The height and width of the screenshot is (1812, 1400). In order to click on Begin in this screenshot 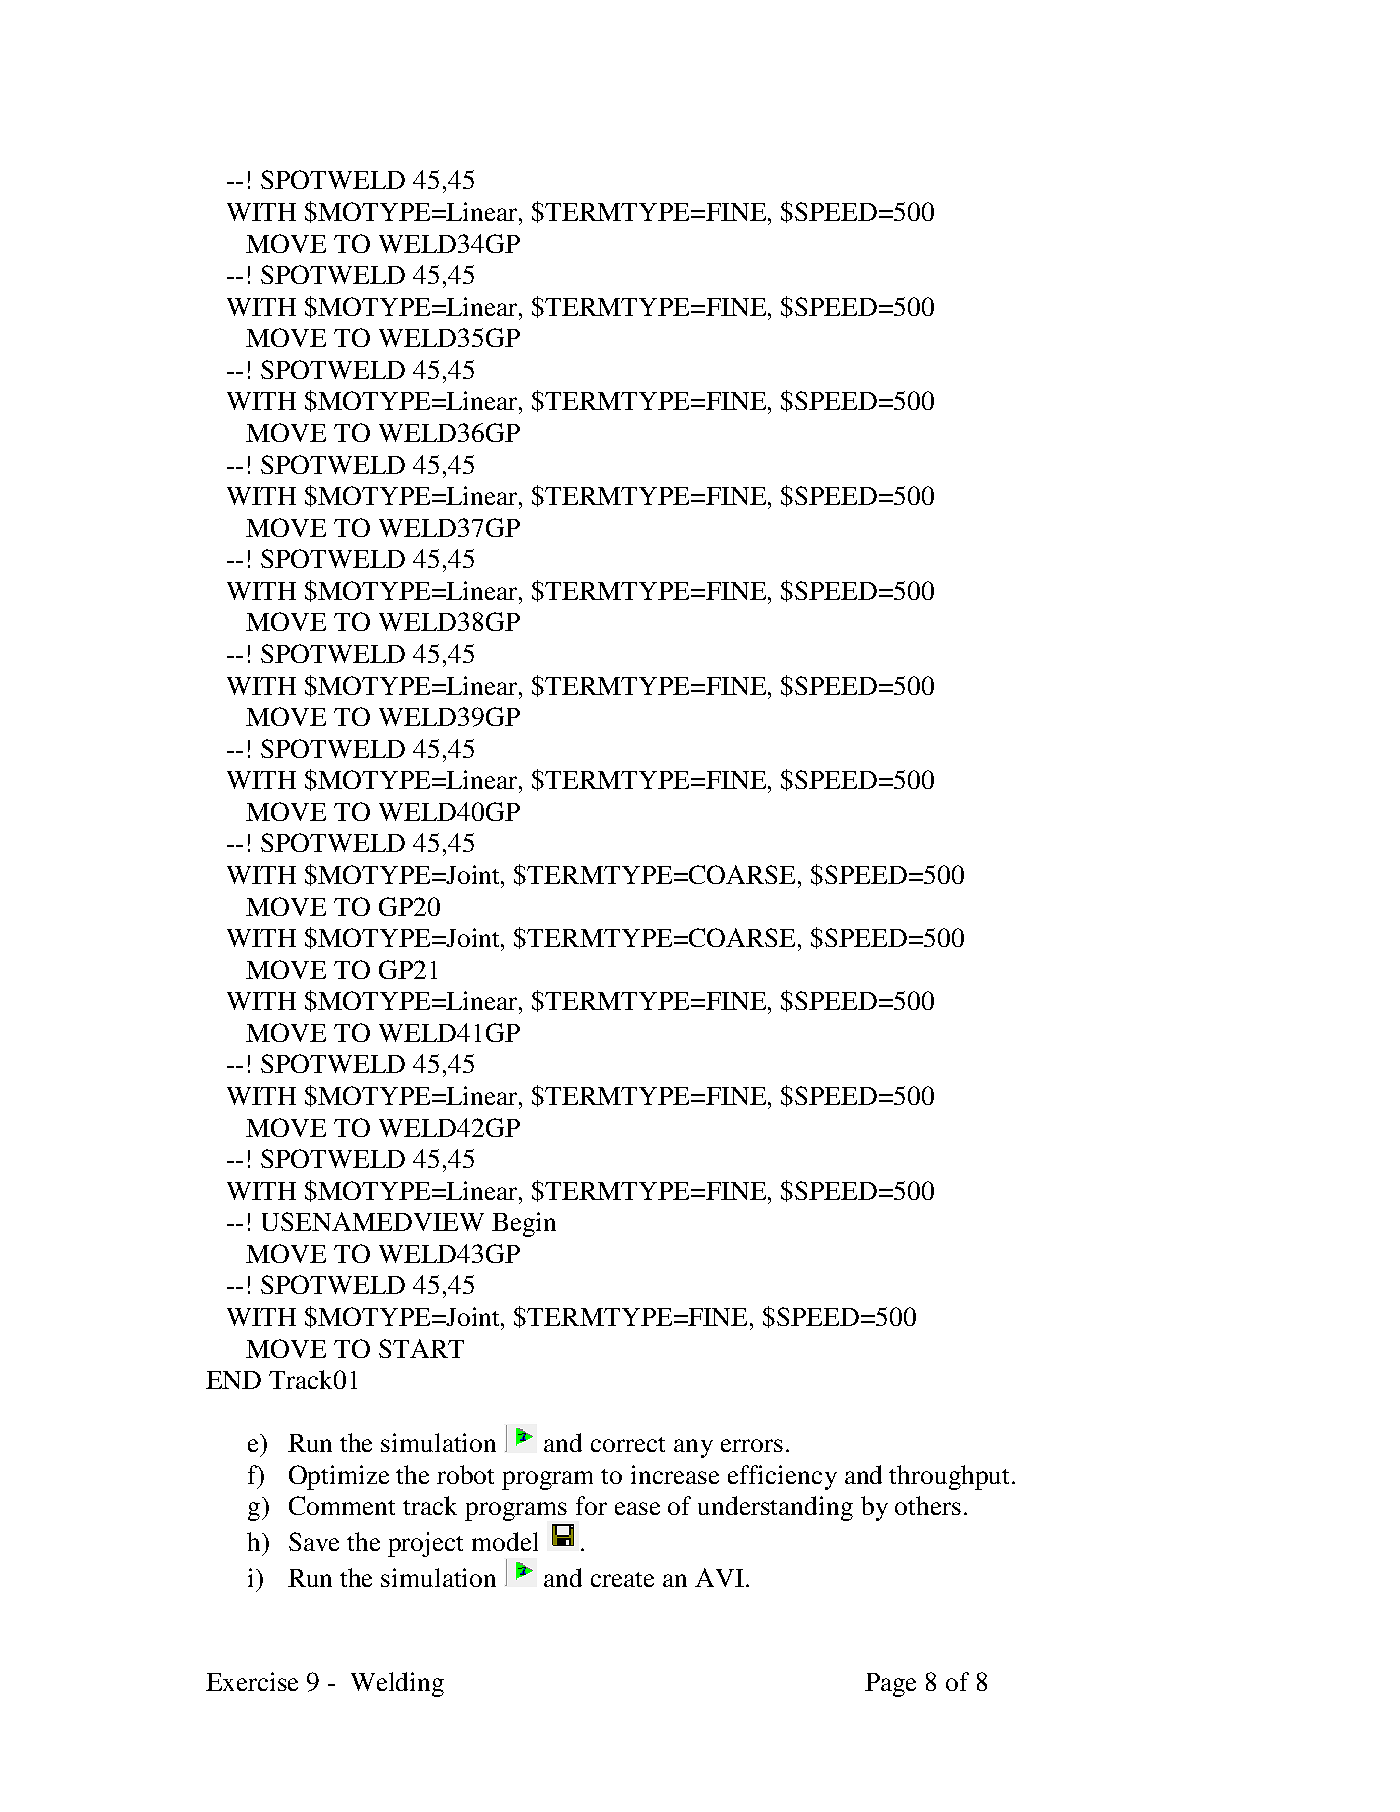, I will do `click(524, 1224)`.
